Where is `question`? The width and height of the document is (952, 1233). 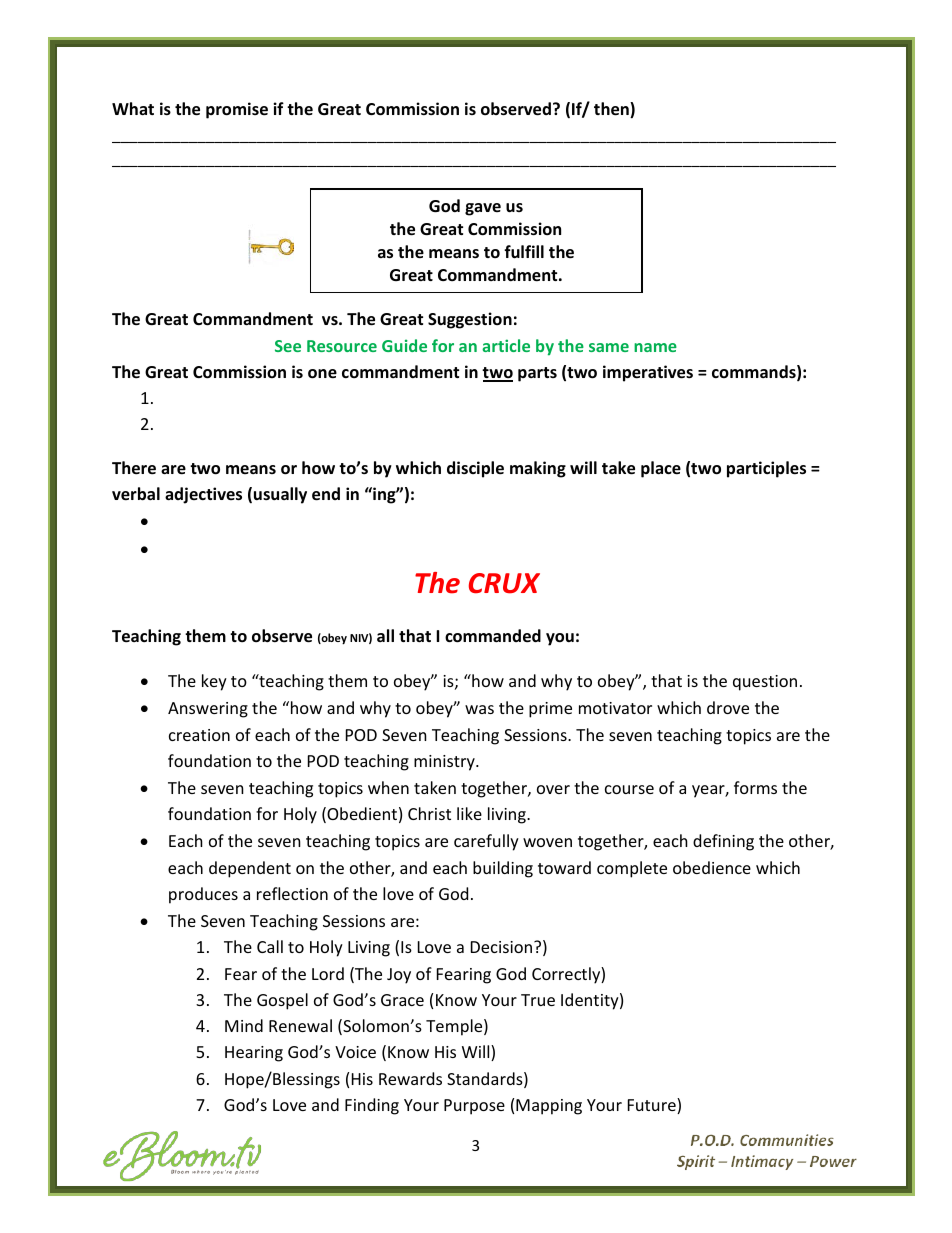
question is located at coordinates (765, 683).
